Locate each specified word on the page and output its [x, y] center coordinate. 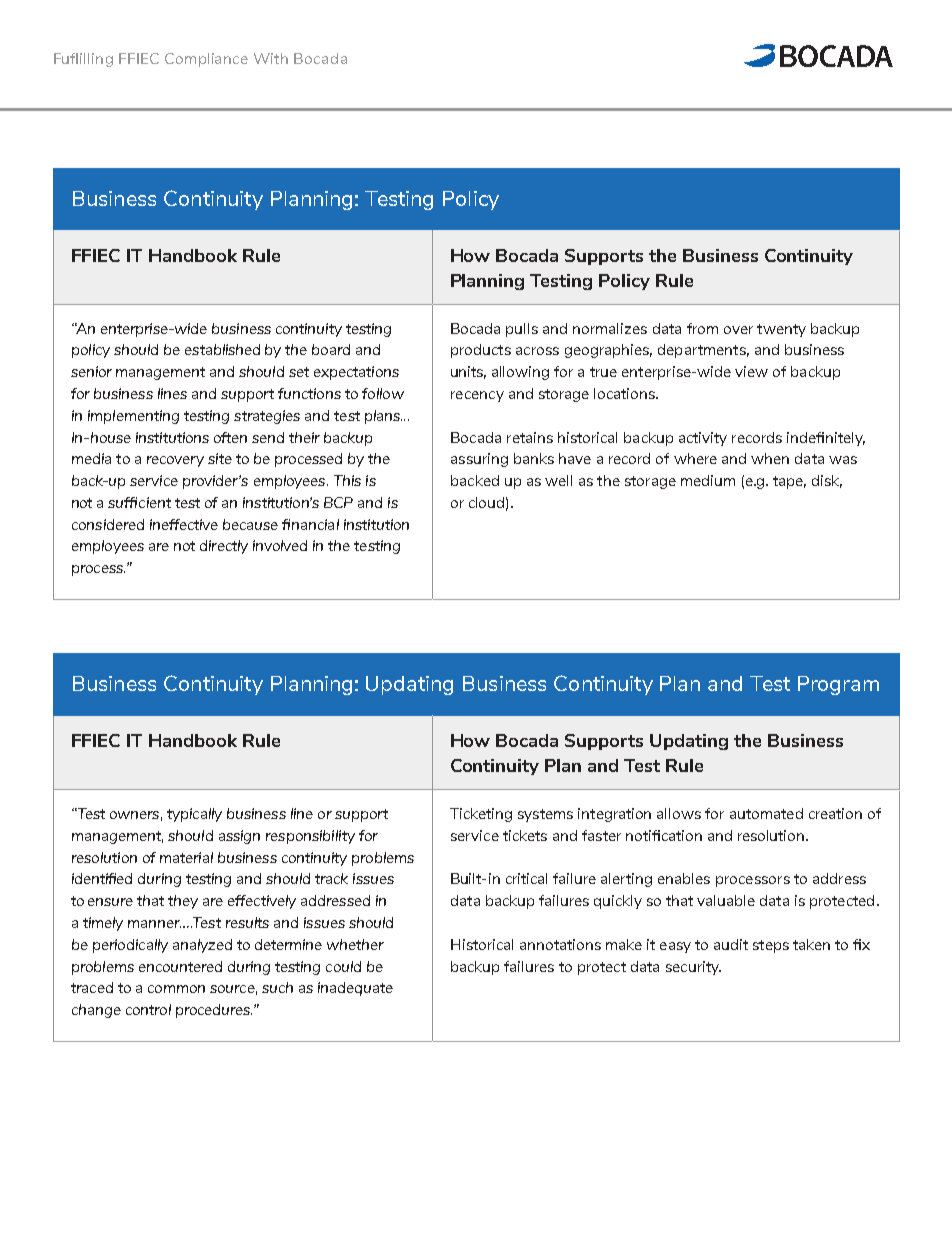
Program [838, 685]
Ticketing [481, 815]
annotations [560, 944]
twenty [781, 330]
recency [477, 396]
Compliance [206, 60]
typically [194, 815]
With [271, 58]
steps [771, 946]
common [176, 989]
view [751, 371]
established [222, 349]
